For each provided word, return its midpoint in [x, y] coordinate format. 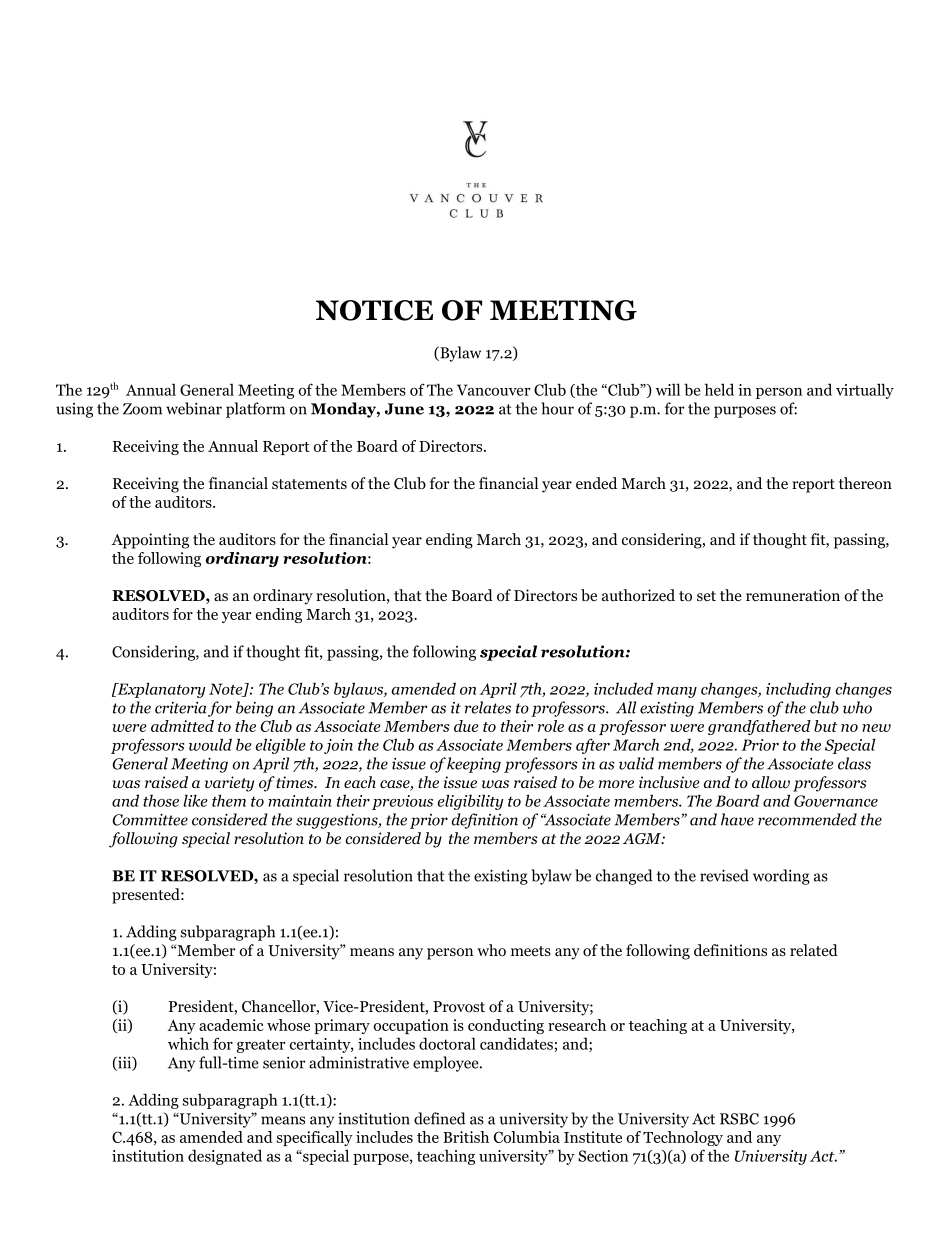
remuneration [793, 595]
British [466, 1137]
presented [147, 896]
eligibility [470, 802]
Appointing [150, 541]
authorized [638, 595]
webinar [194, 408]
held [719, 389]
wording [781, 877]
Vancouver [493, 390]
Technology [683, 1138]
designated [225, 1157]
